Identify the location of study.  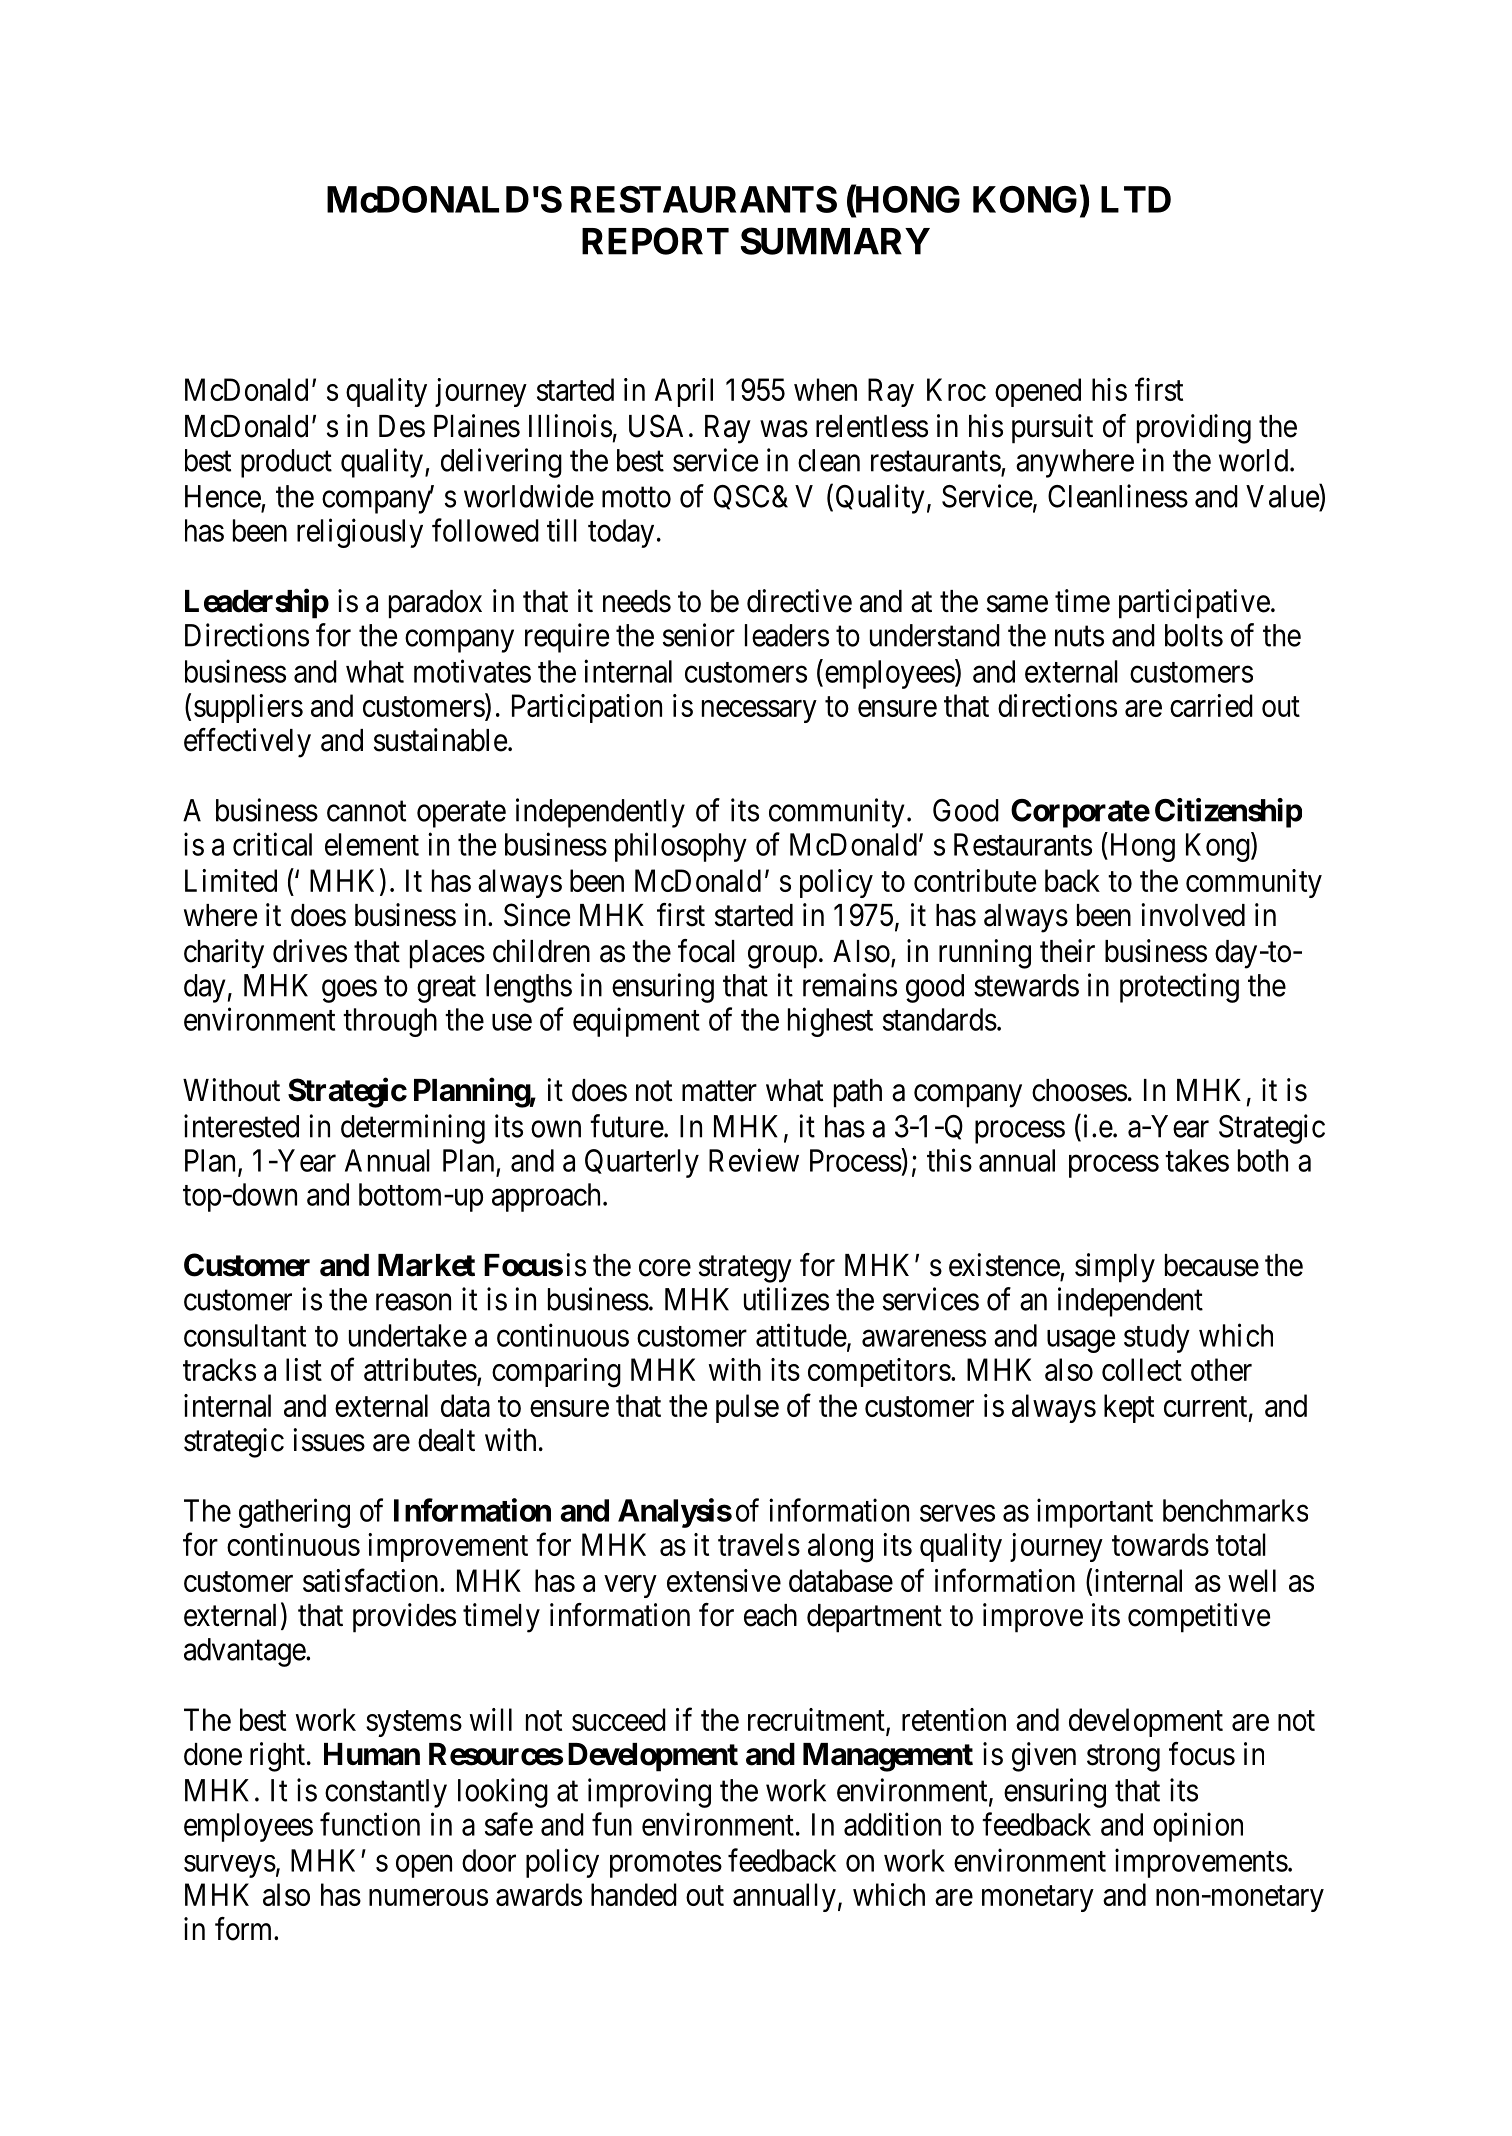
(1157, 1338).
